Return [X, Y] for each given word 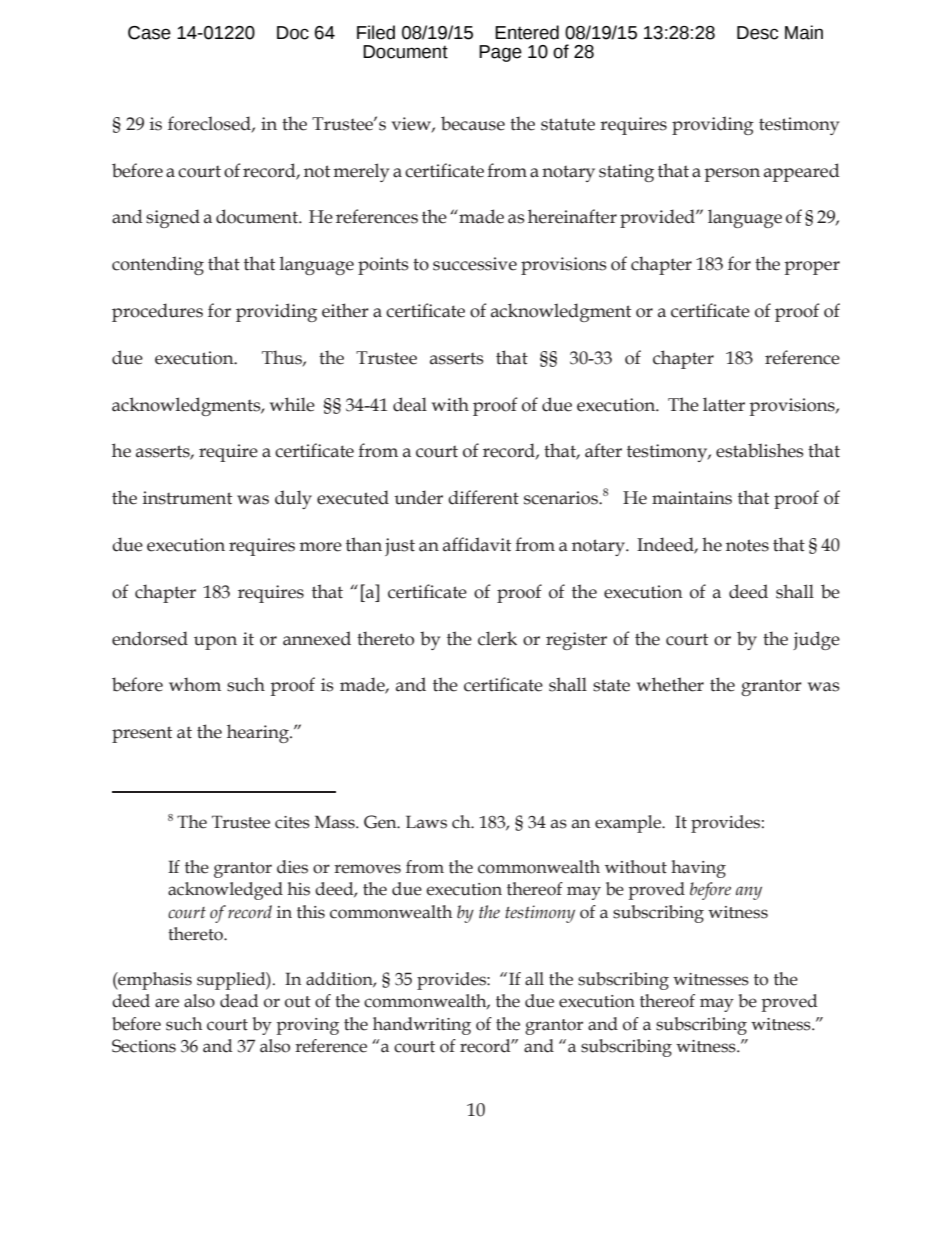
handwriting [422, 1026]
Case [149, 33]
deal [410, 404]
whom [195, 684]
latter [724, 404]
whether [670, 684]
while [292, 404]
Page [500, 53]
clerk [497, 638]
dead [239, 1001]
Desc [757, 33]
